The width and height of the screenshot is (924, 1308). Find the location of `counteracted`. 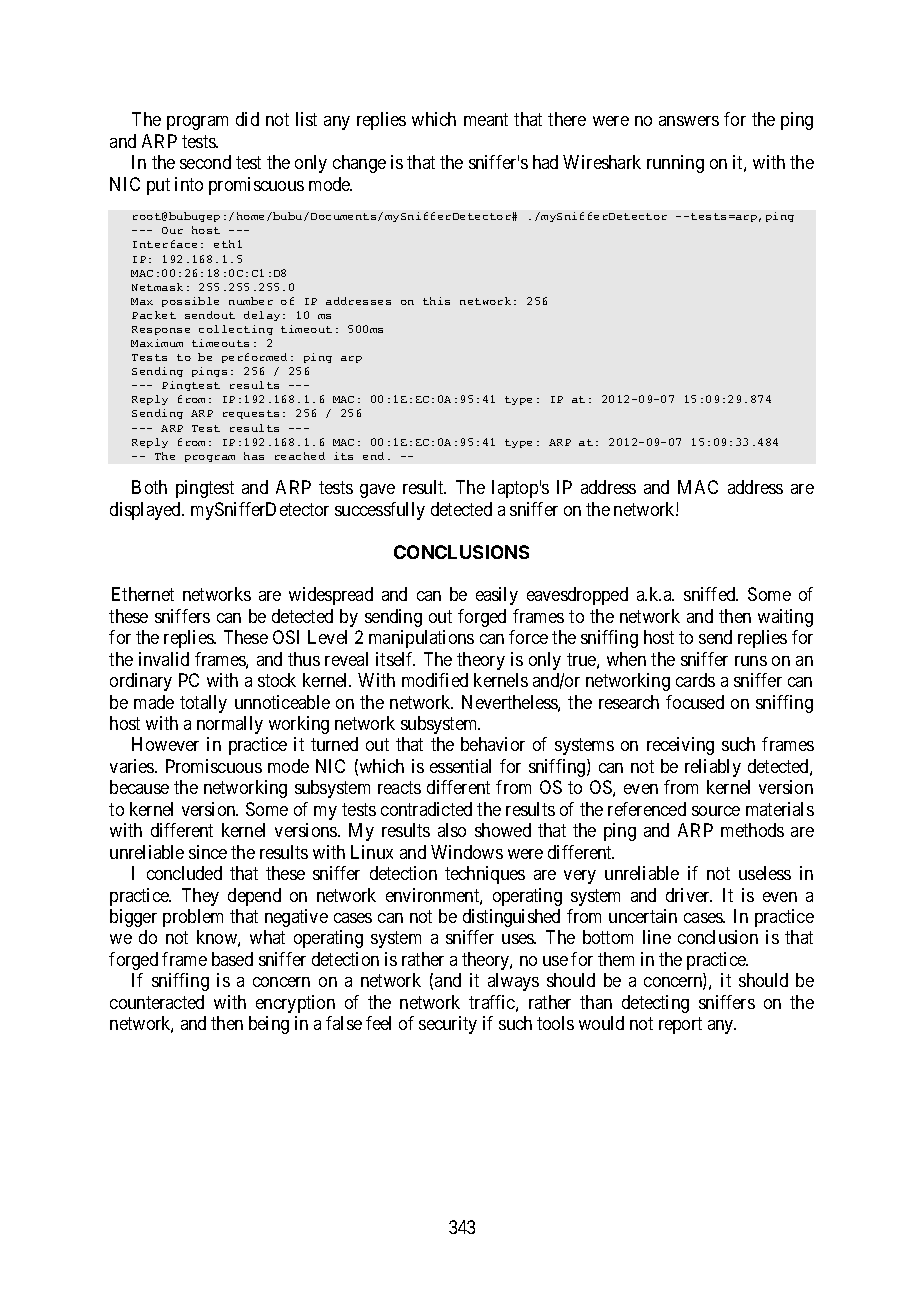

counteracted is located at coordinates (157, 1002).
